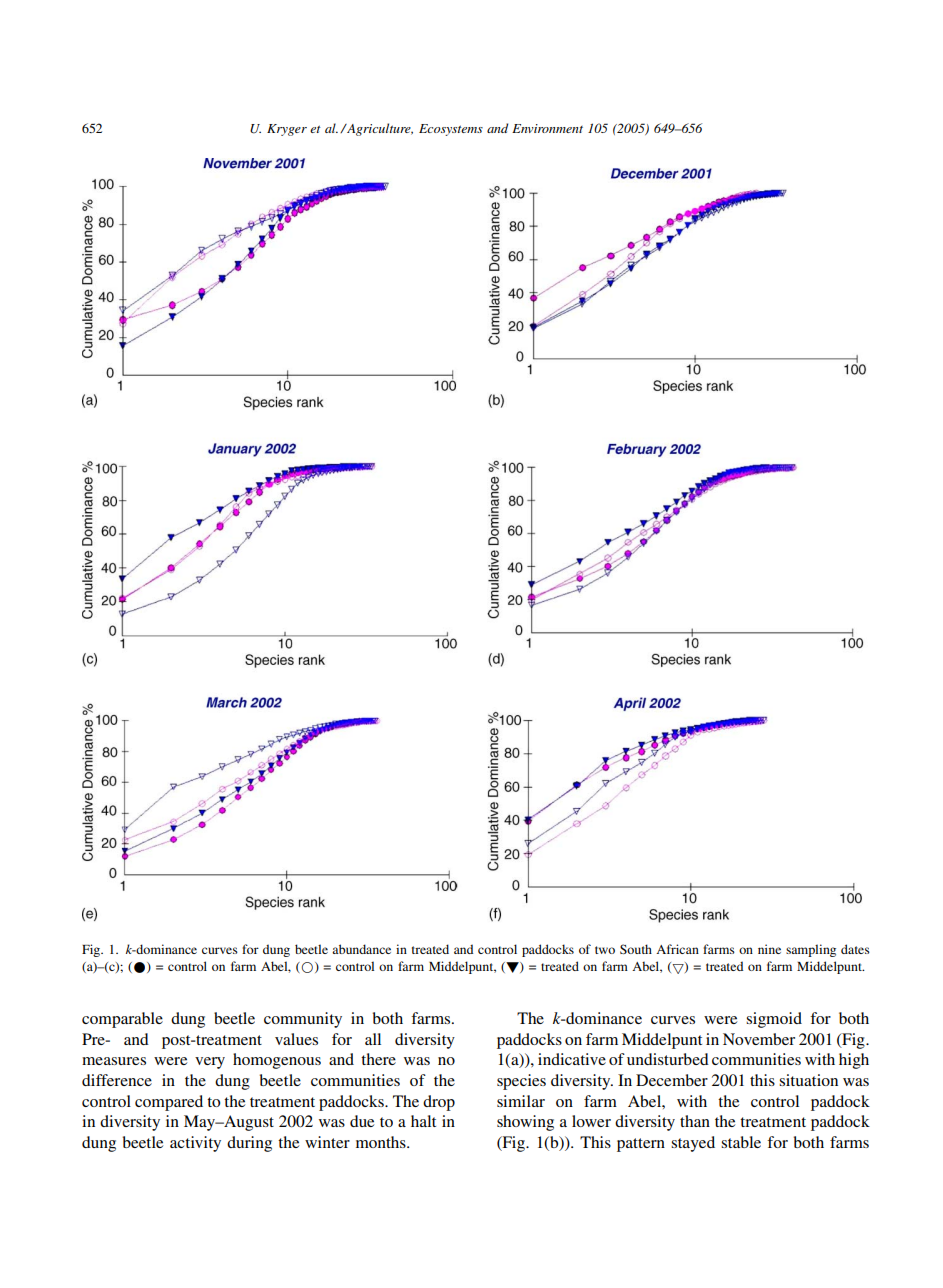 The image size is (943, 1288). I want to click on compared, so click(169, 1103).
